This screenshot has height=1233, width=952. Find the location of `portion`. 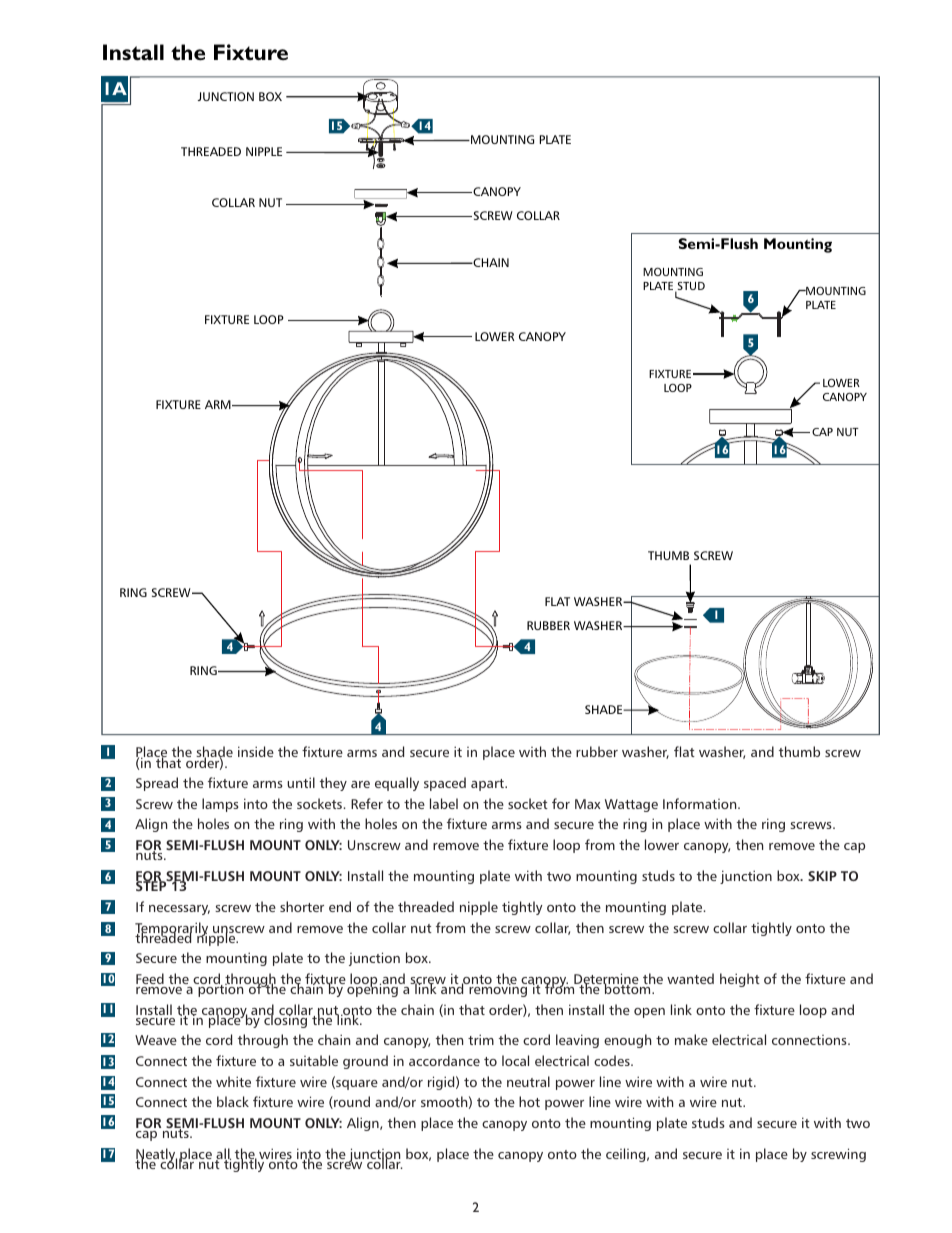

portion is located at coordinates (221, 989).
